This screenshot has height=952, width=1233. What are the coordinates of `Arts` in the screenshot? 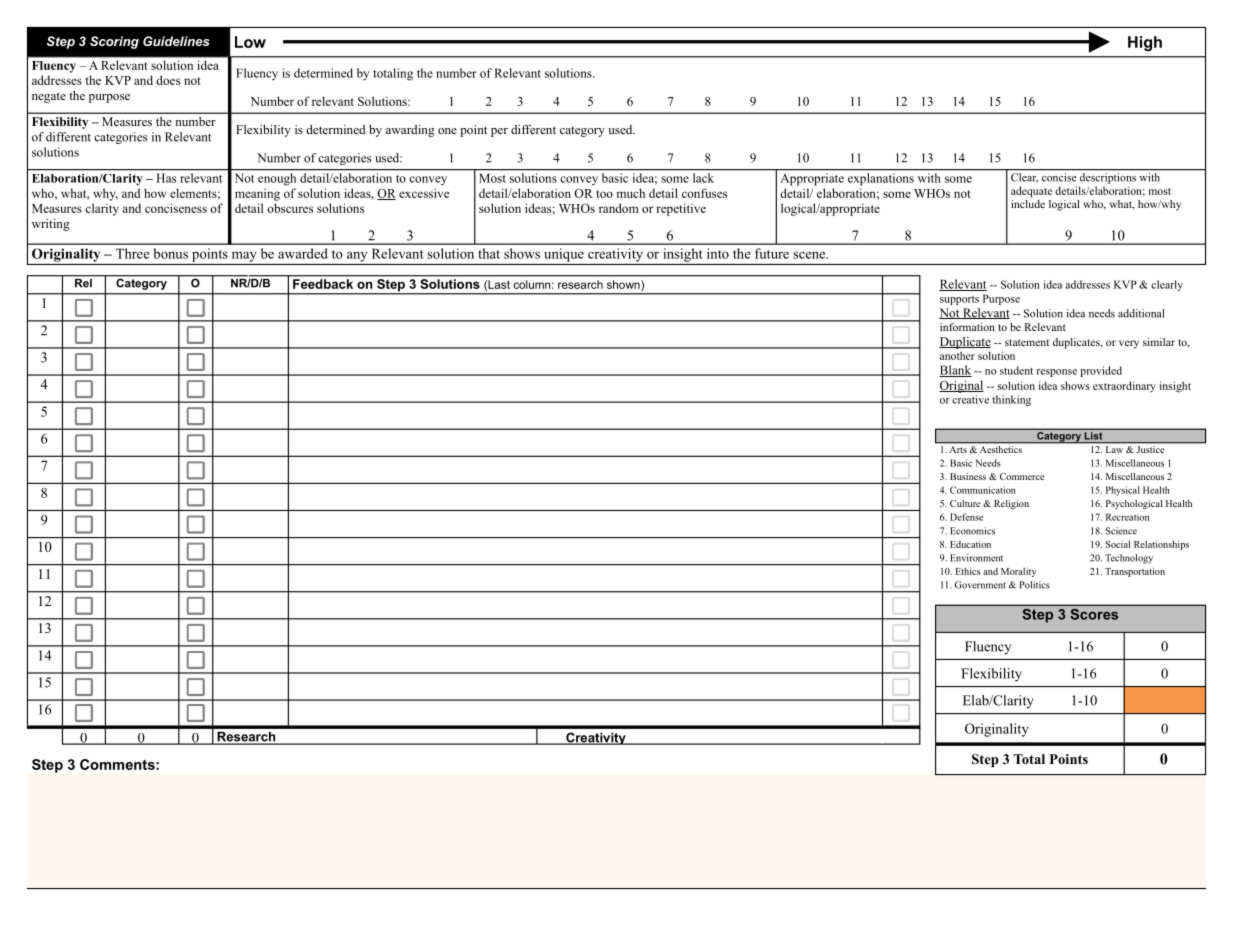 It's located at (958, 448).
